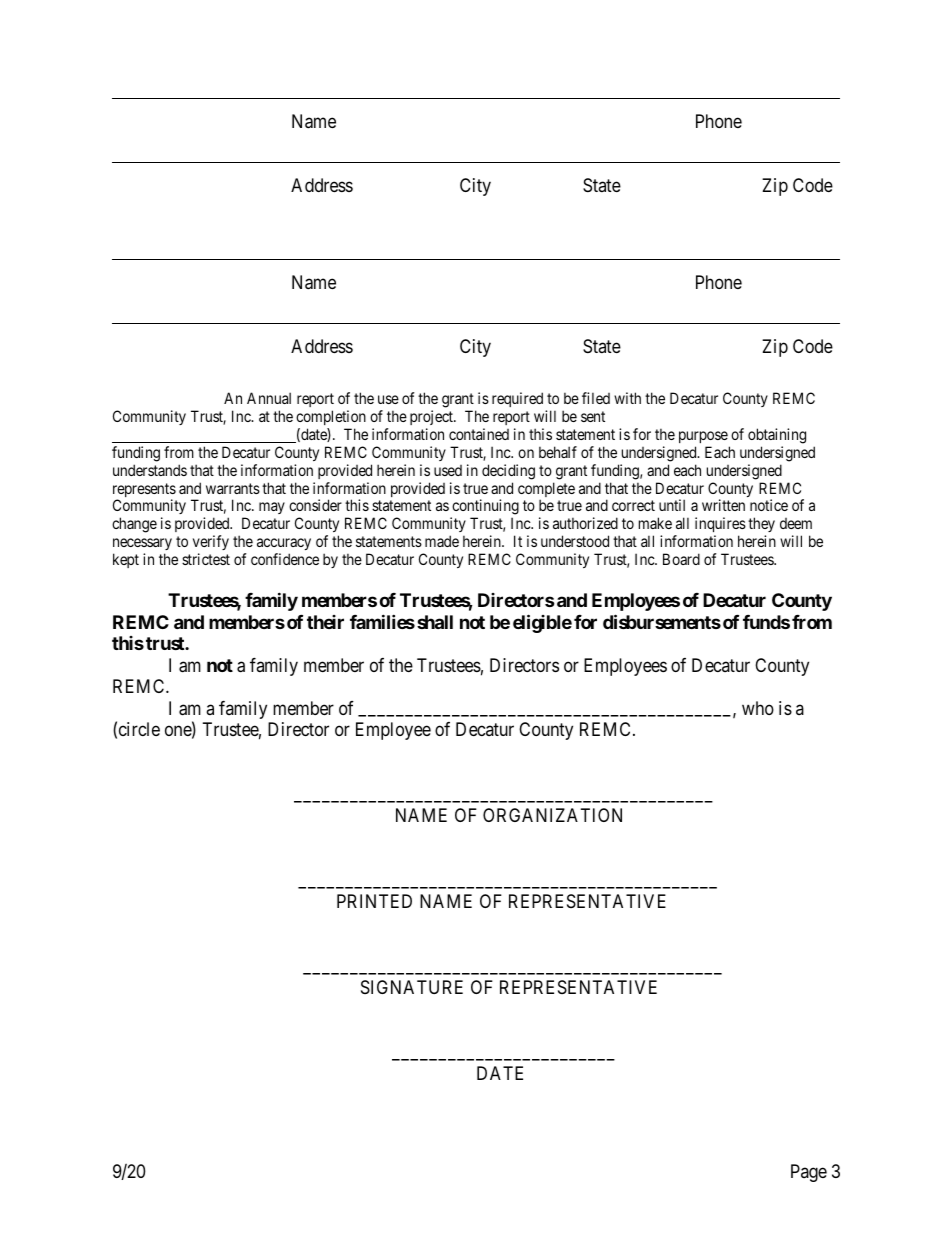  Describe the element at coordinates (809, 1173) in the document. I see `Page` at that location.
